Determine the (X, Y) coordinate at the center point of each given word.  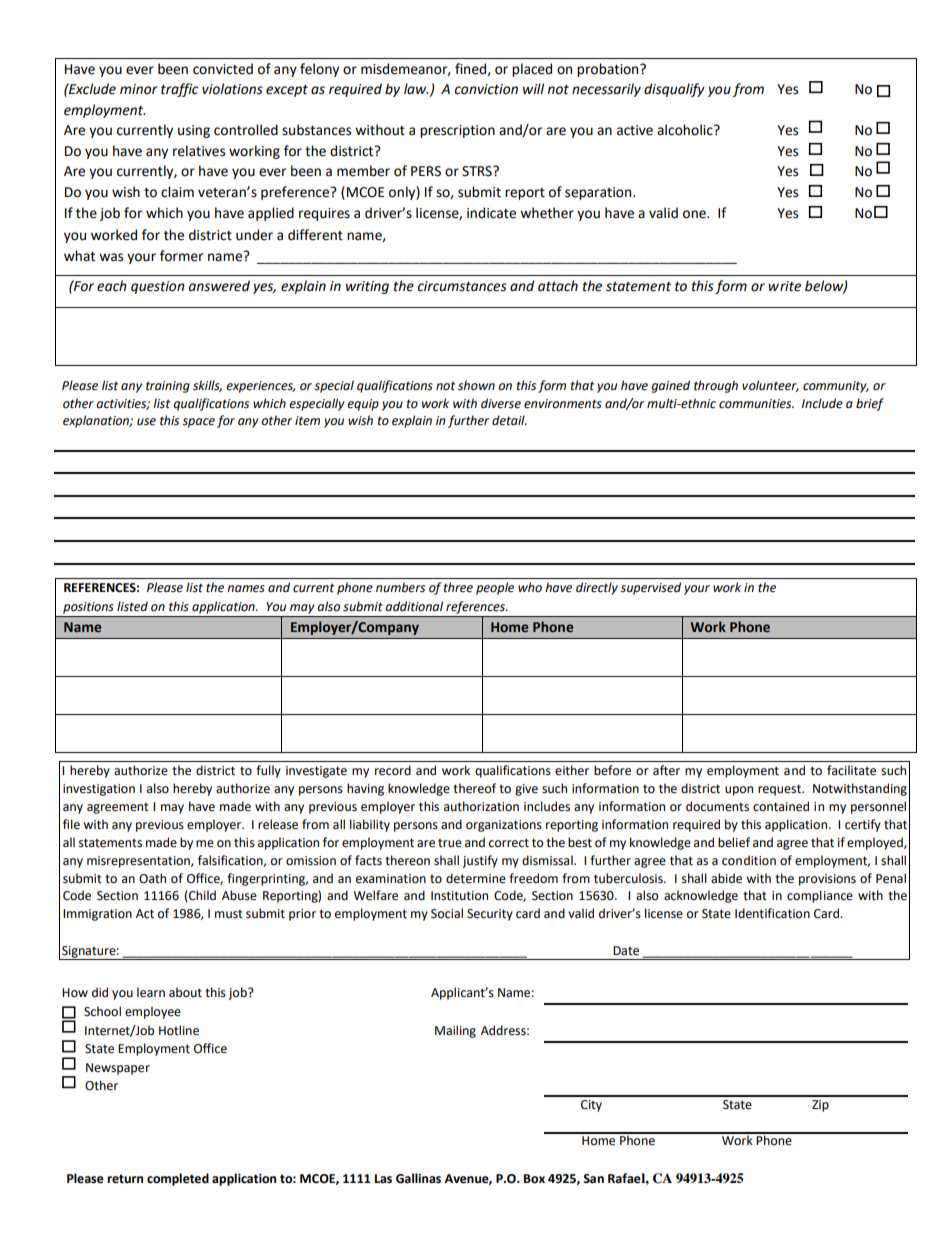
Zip (820, 1106)
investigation (99, 790)
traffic (179, 90)
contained (781, 806)
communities (756, 404)
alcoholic (686, 130)
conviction (486, 89)
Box (534, 1179)
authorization (481, 806)
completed (178, 1179)
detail (509, 420)
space (198, 423)
